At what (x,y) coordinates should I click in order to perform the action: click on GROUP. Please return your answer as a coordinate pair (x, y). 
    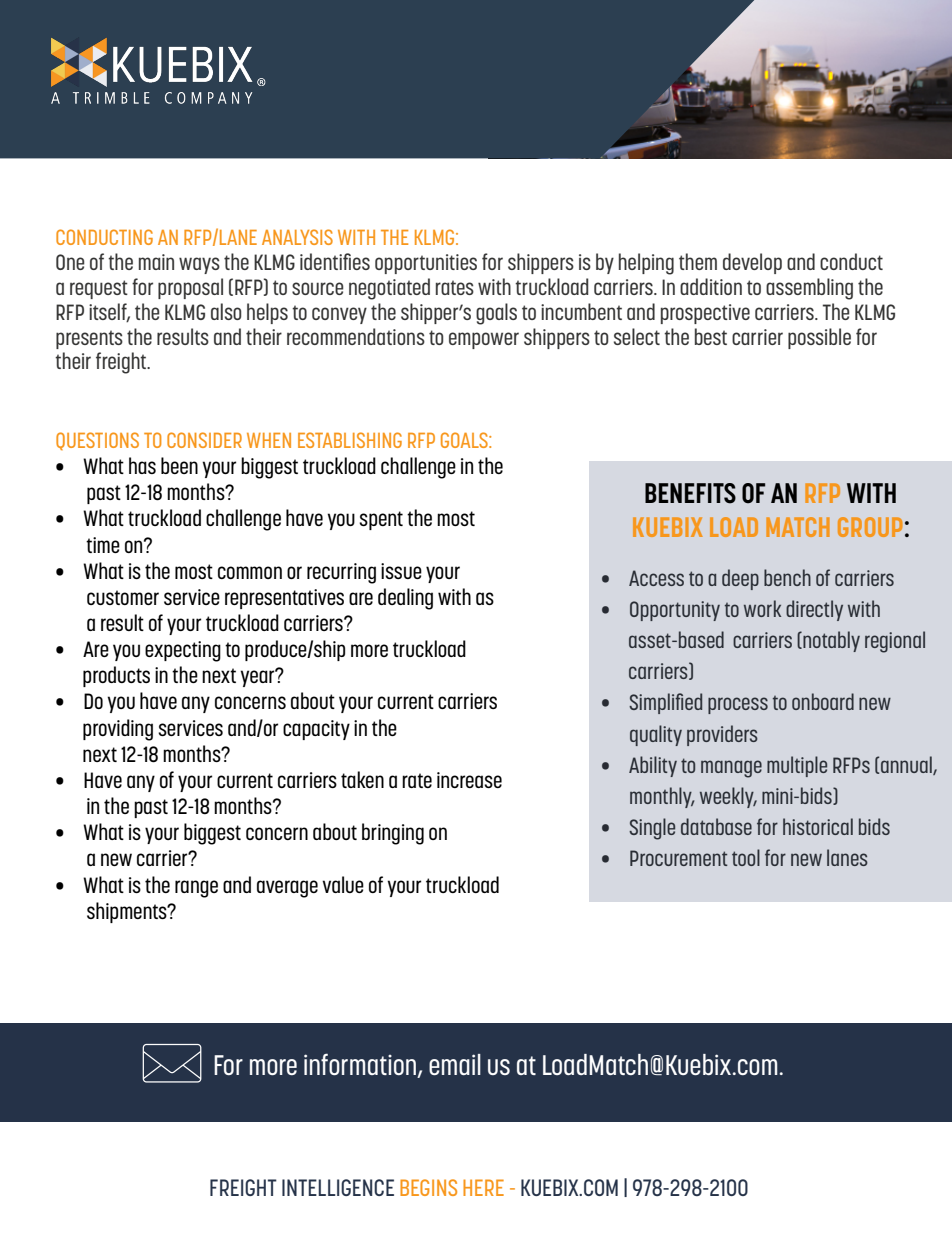
    Looking at the image, I should click on (870, 527).
